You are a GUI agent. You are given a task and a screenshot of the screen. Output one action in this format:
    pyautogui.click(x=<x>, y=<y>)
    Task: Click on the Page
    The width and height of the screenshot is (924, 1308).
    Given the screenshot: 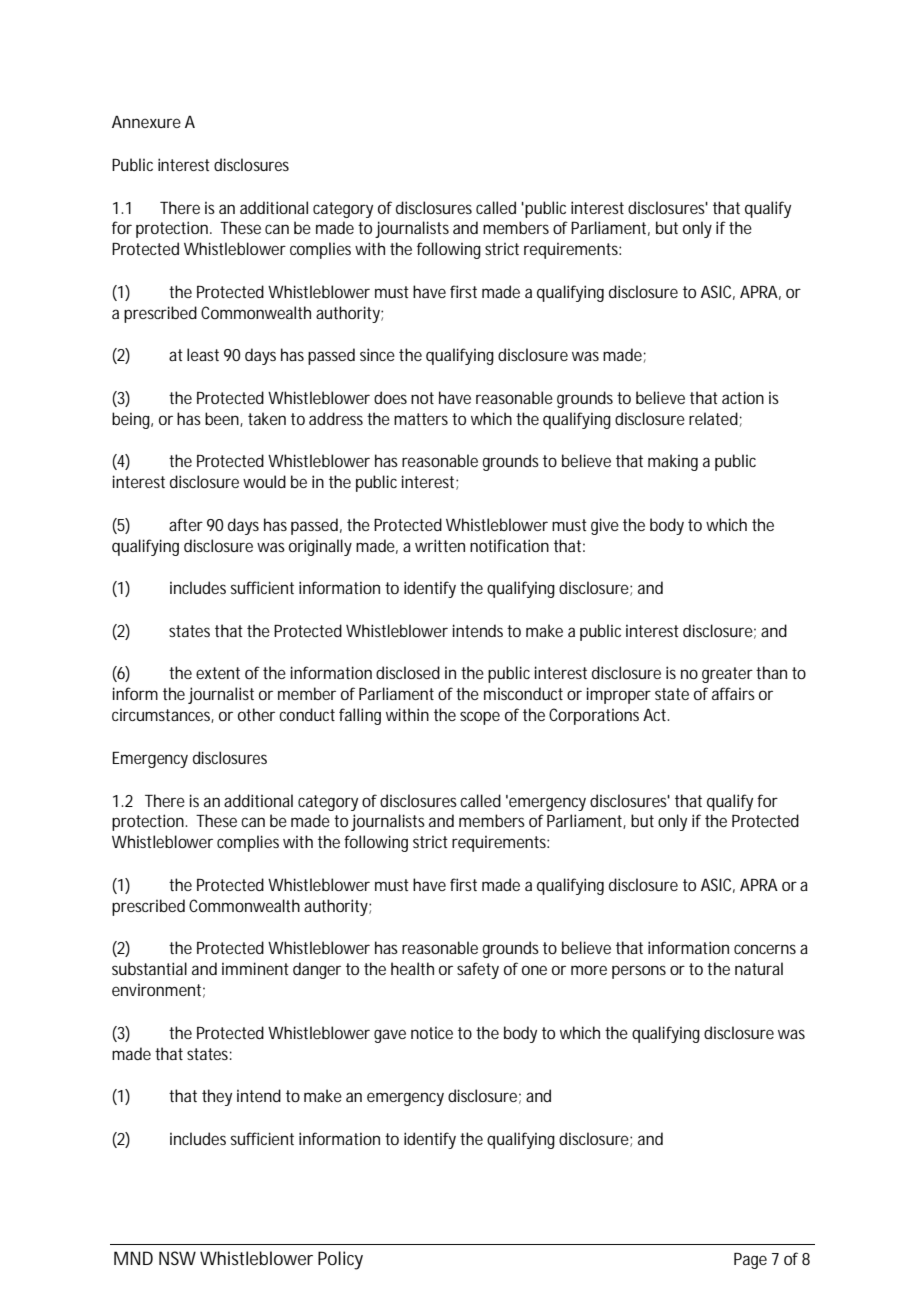 What is the action you would take?
    pyautogui.click(x=750, y=1261)
